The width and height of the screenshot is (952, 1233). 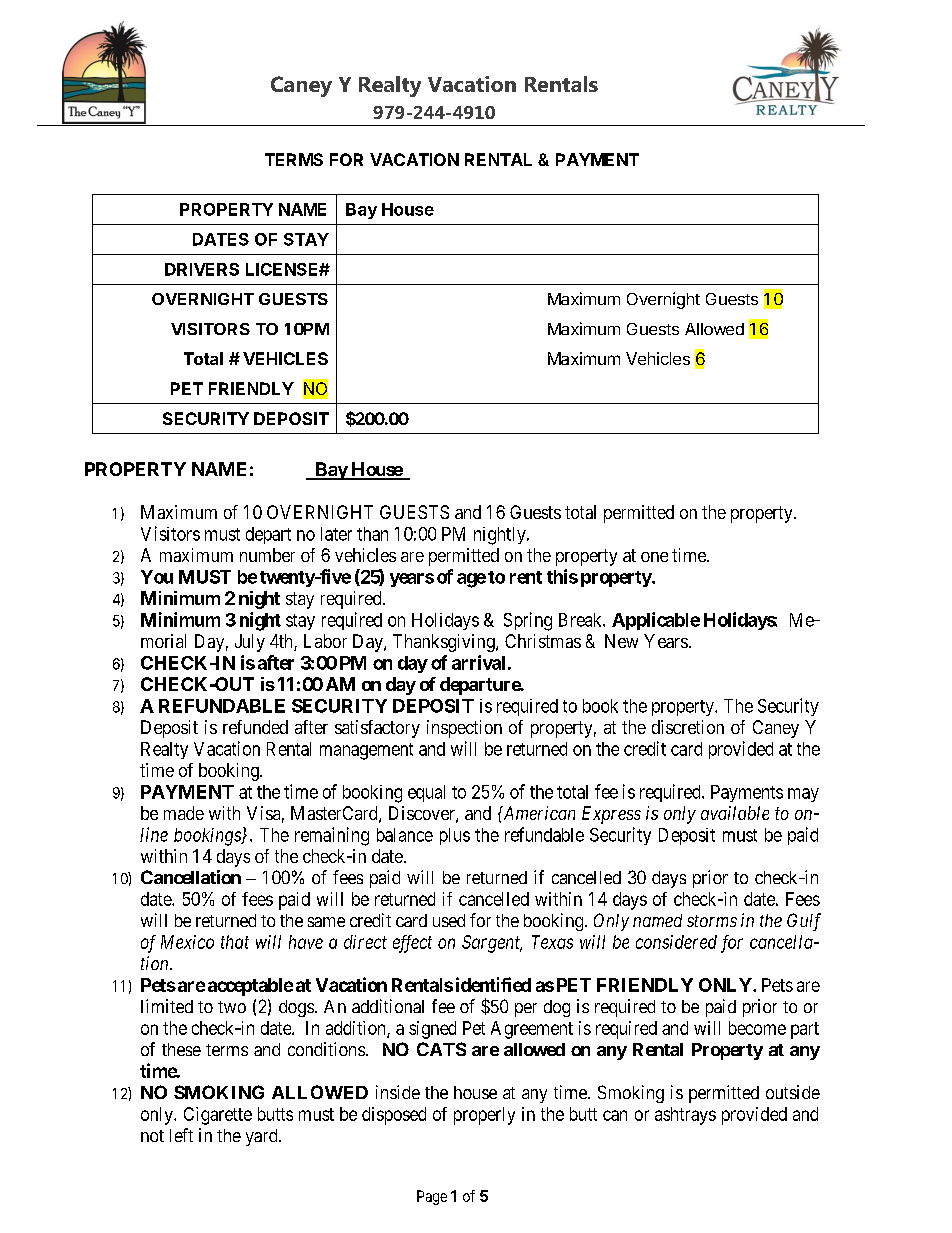 I want to click on DRIVERS, so click(x=202, y=269).
